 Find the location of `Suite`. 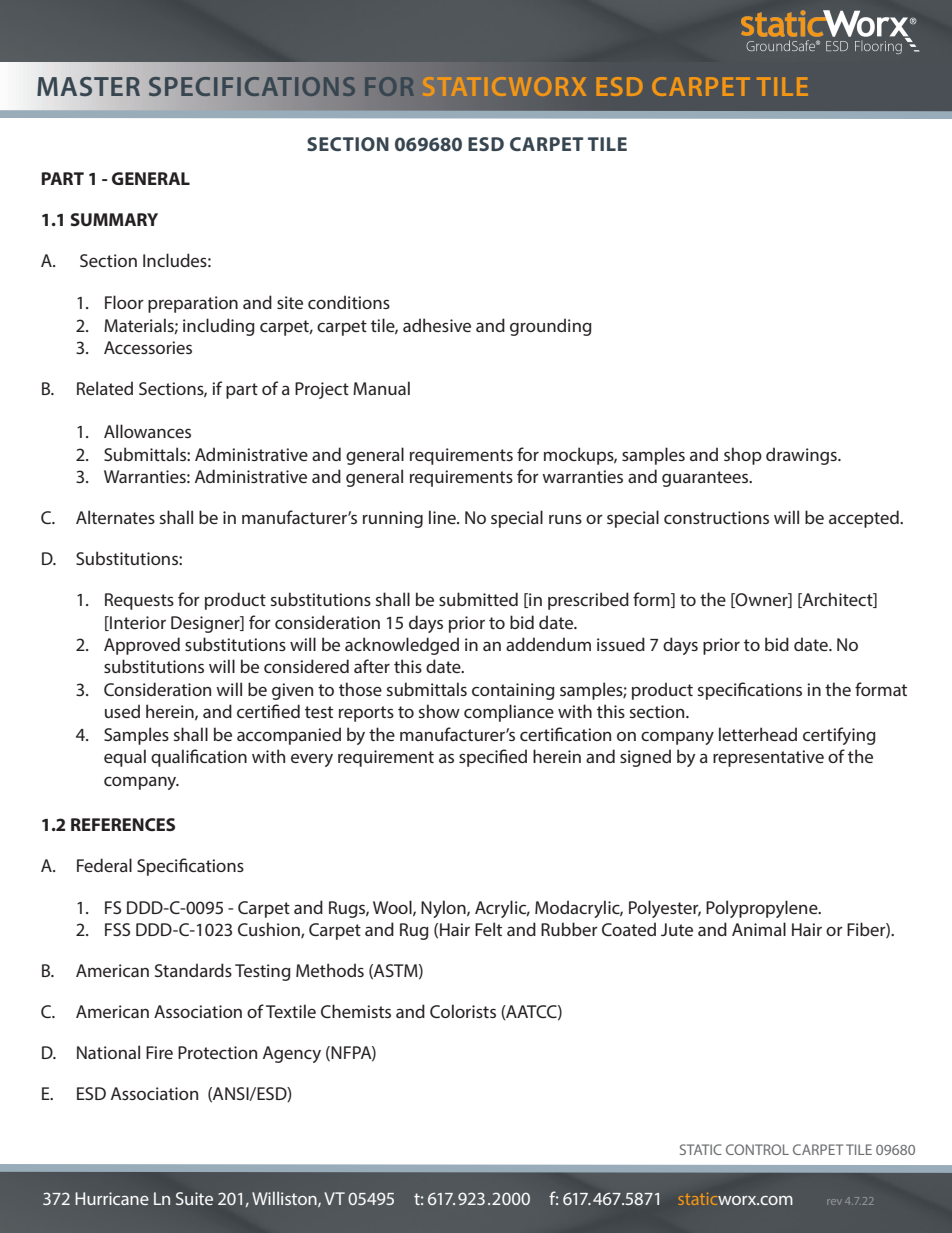

Suite is located at coordinates (194, 1198).
